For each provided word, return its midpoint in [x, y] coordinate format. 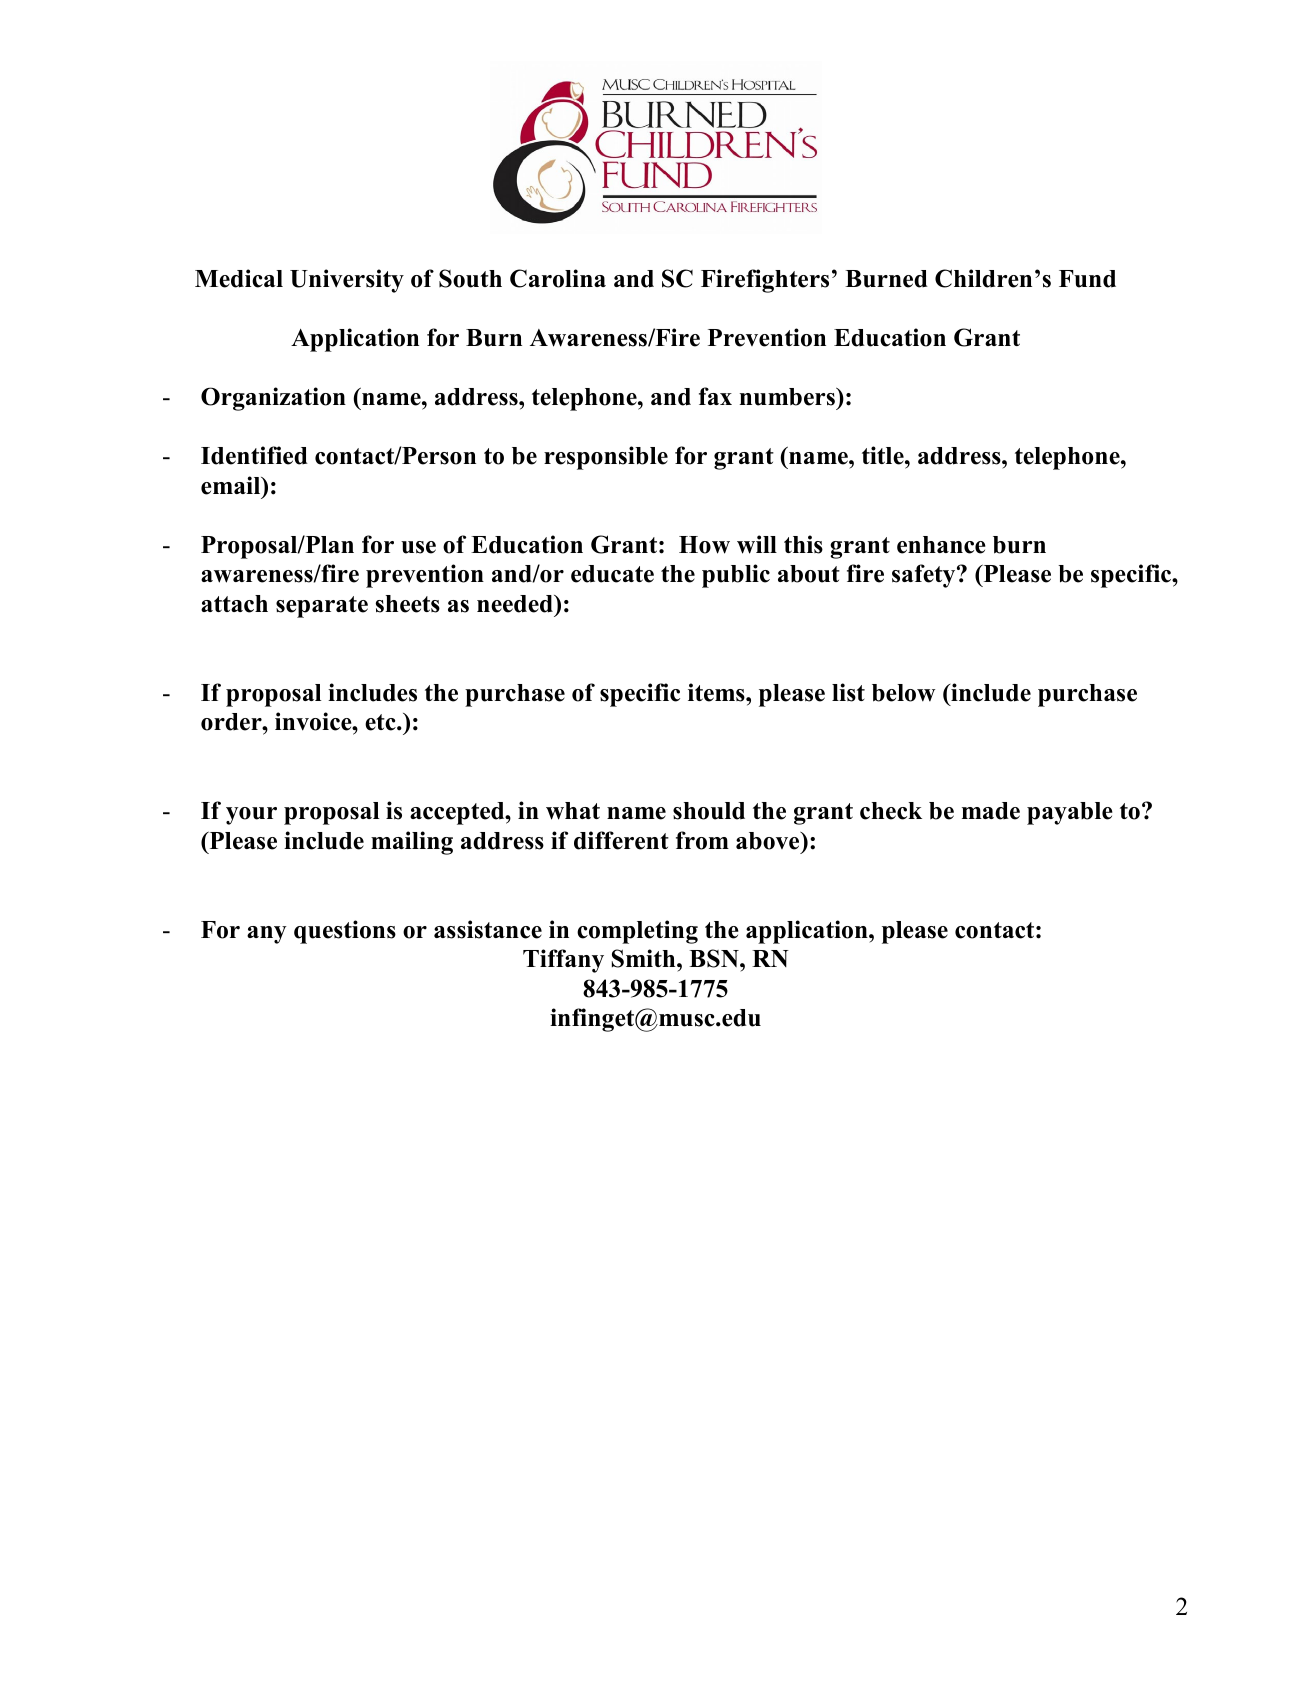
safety [925, 576]
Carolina [558, 278]
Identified [254, 455]
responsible [606, 458]
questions [345, 932]
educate [612, 574]
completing [637, 932]
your [251, 816]
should [709, 811]
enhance [941, 545]
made [991, 811]
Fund [1087, 279]
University [347, 281]
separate [322, 607]
